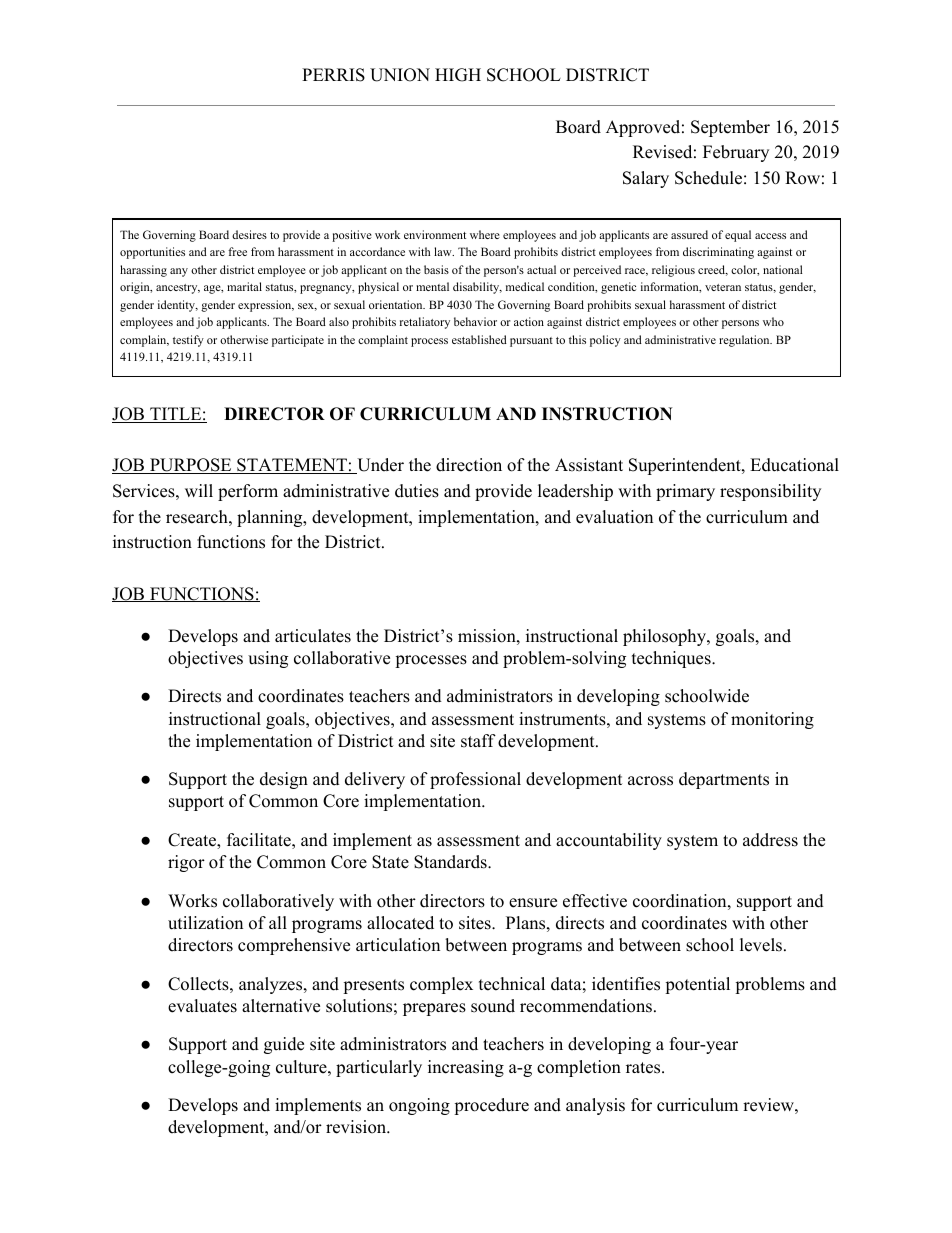 Image resolution: width=952 pixels, height=1233 pixels. Describe the element at coordinates (188, 341) in the document. I see `testify` at that location.
